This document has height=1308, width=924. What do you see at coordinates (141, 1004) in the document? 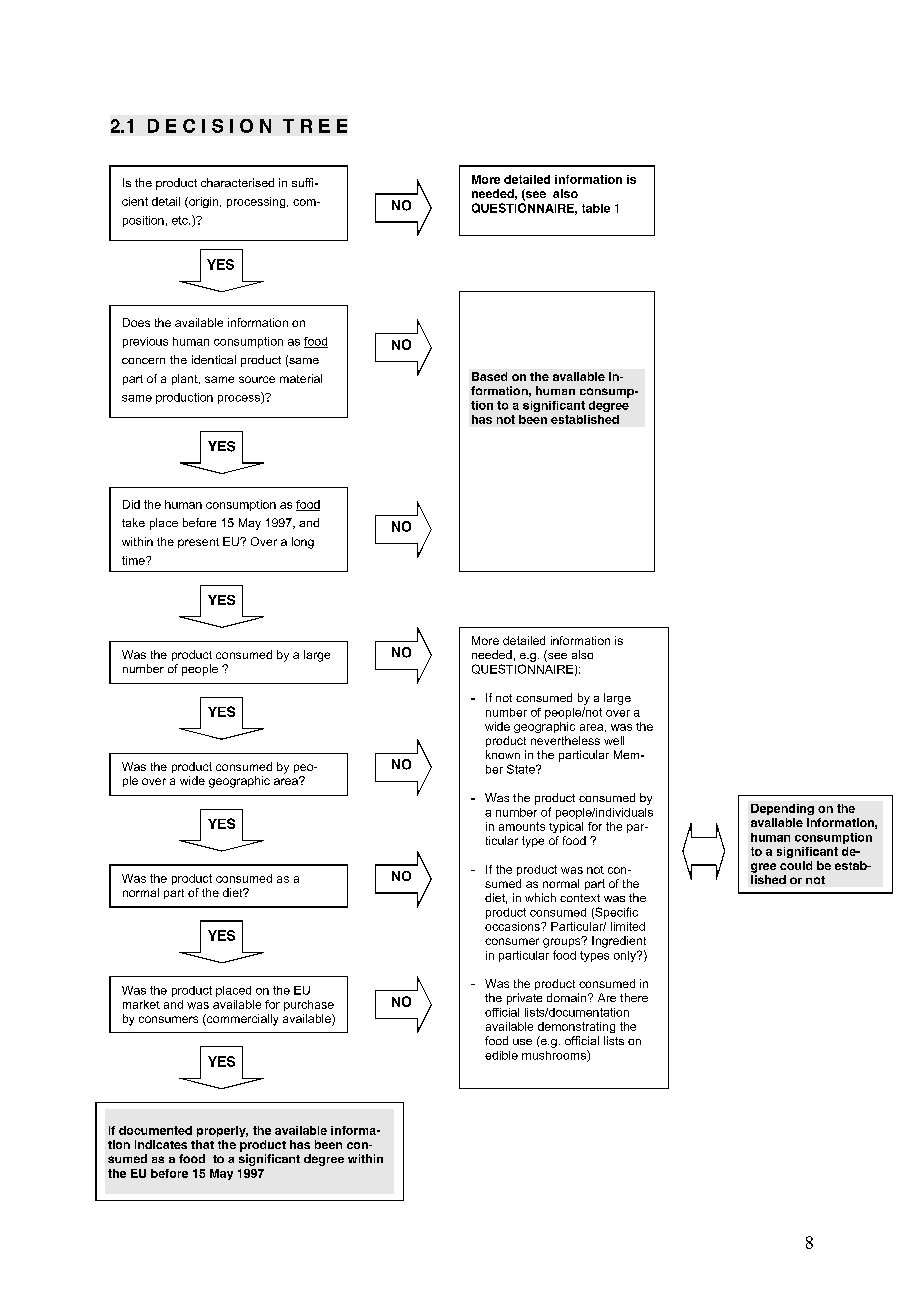
I see `market` at bounding box center [141, 1004].
